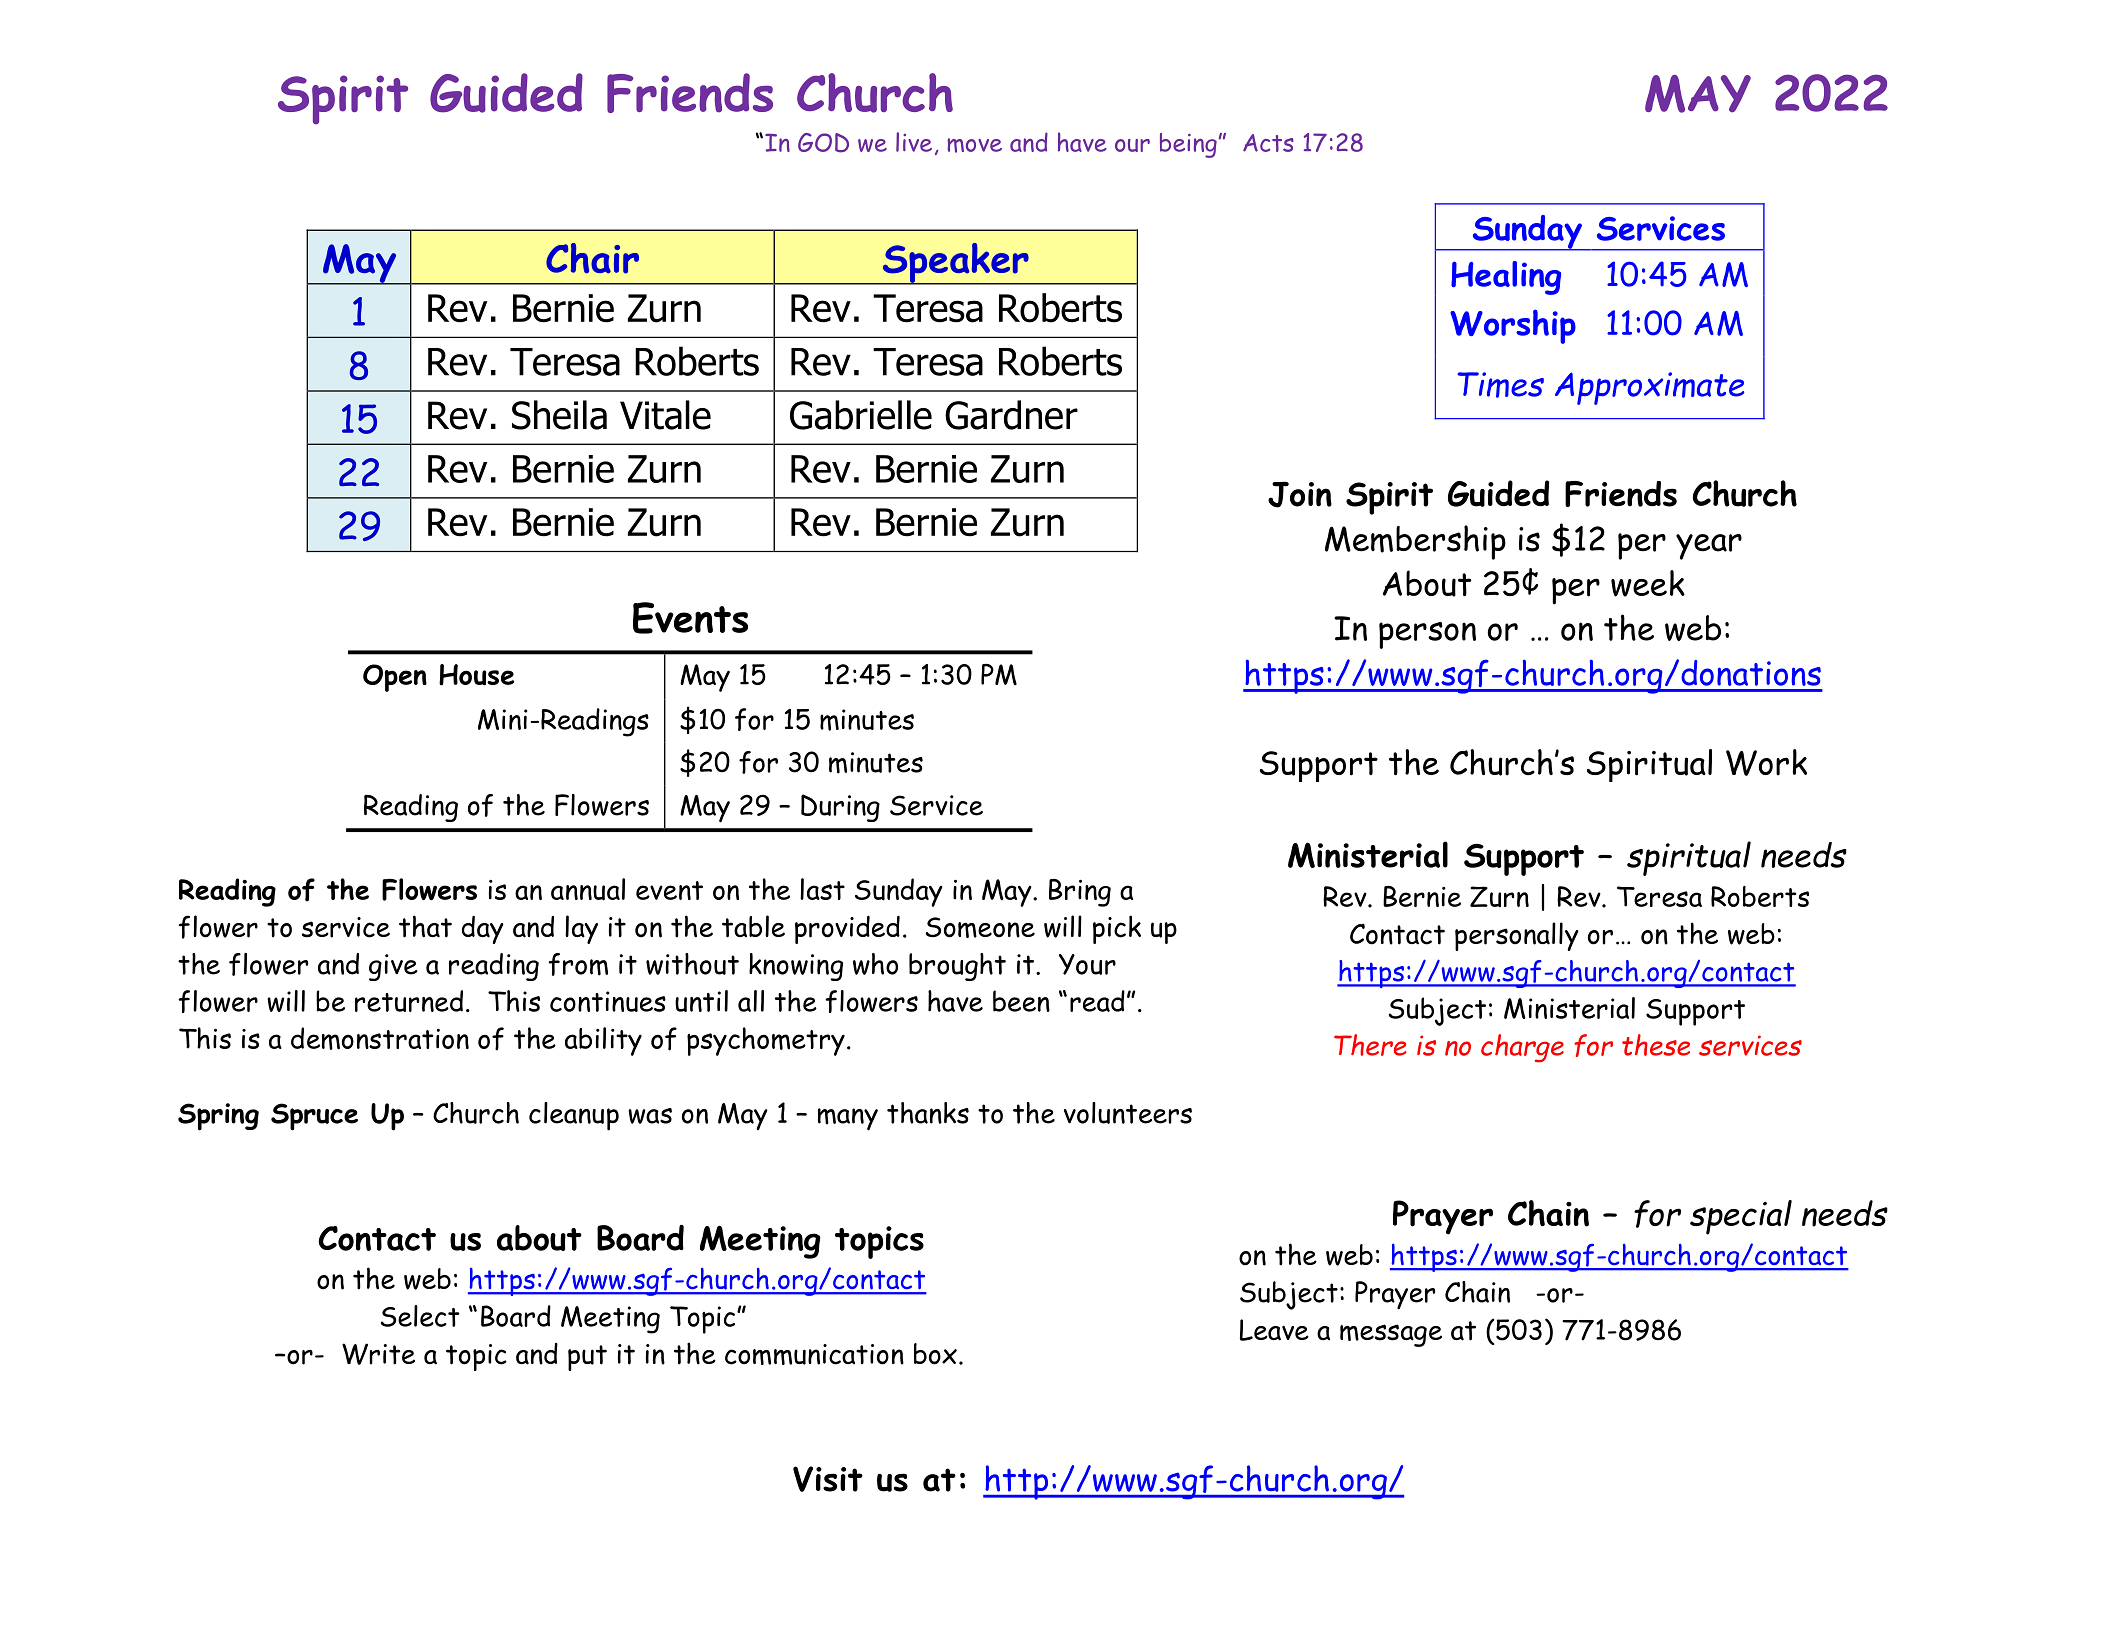 This screenshot has height=1637, width=2119. I want to click on message, so click(1391, 1335).
